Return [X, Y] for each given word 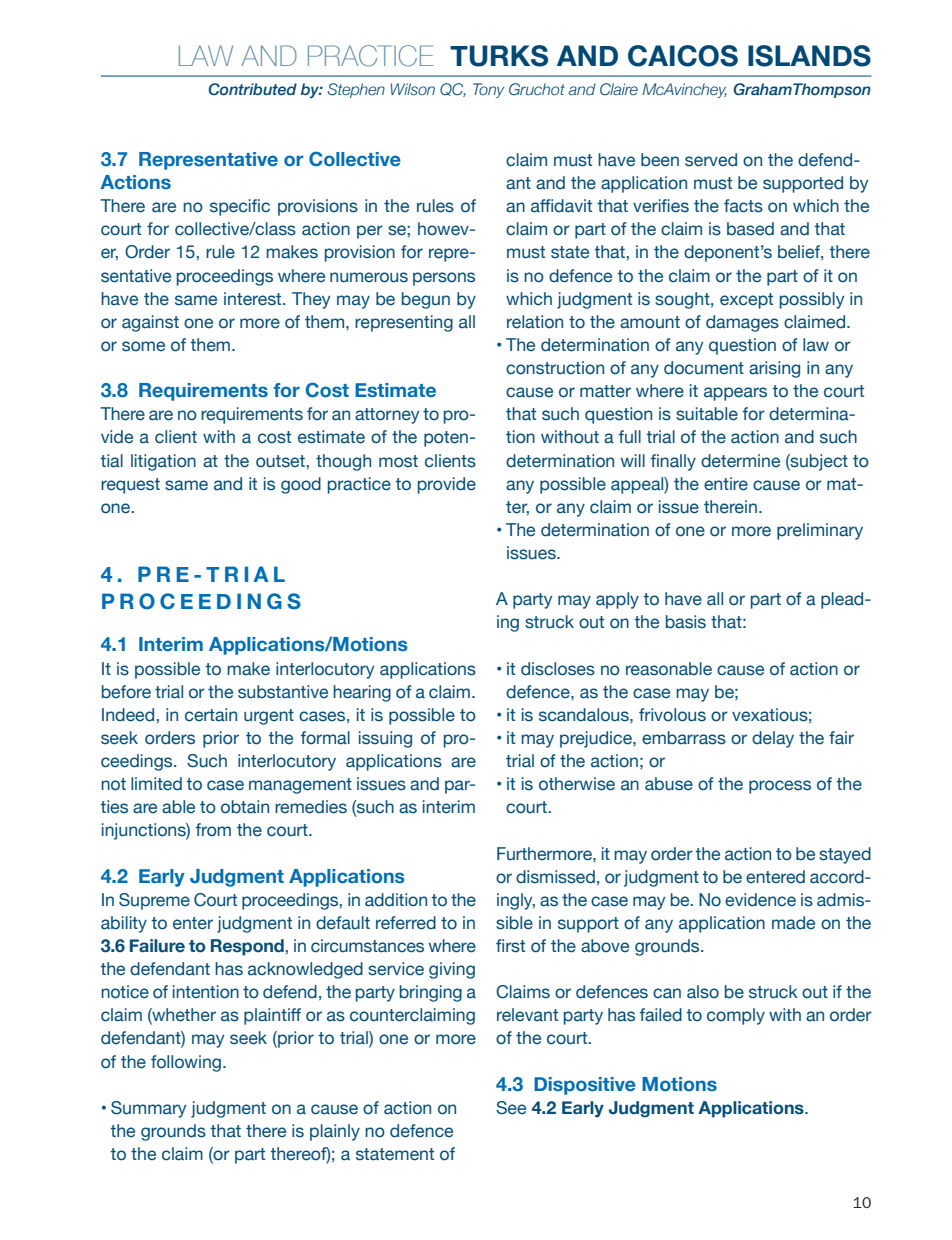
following [186, 1063]
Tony [488, 90]
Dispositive [585, 1086]
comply [736, 1016]
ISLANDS [809, 56]
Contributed [253, 89]
